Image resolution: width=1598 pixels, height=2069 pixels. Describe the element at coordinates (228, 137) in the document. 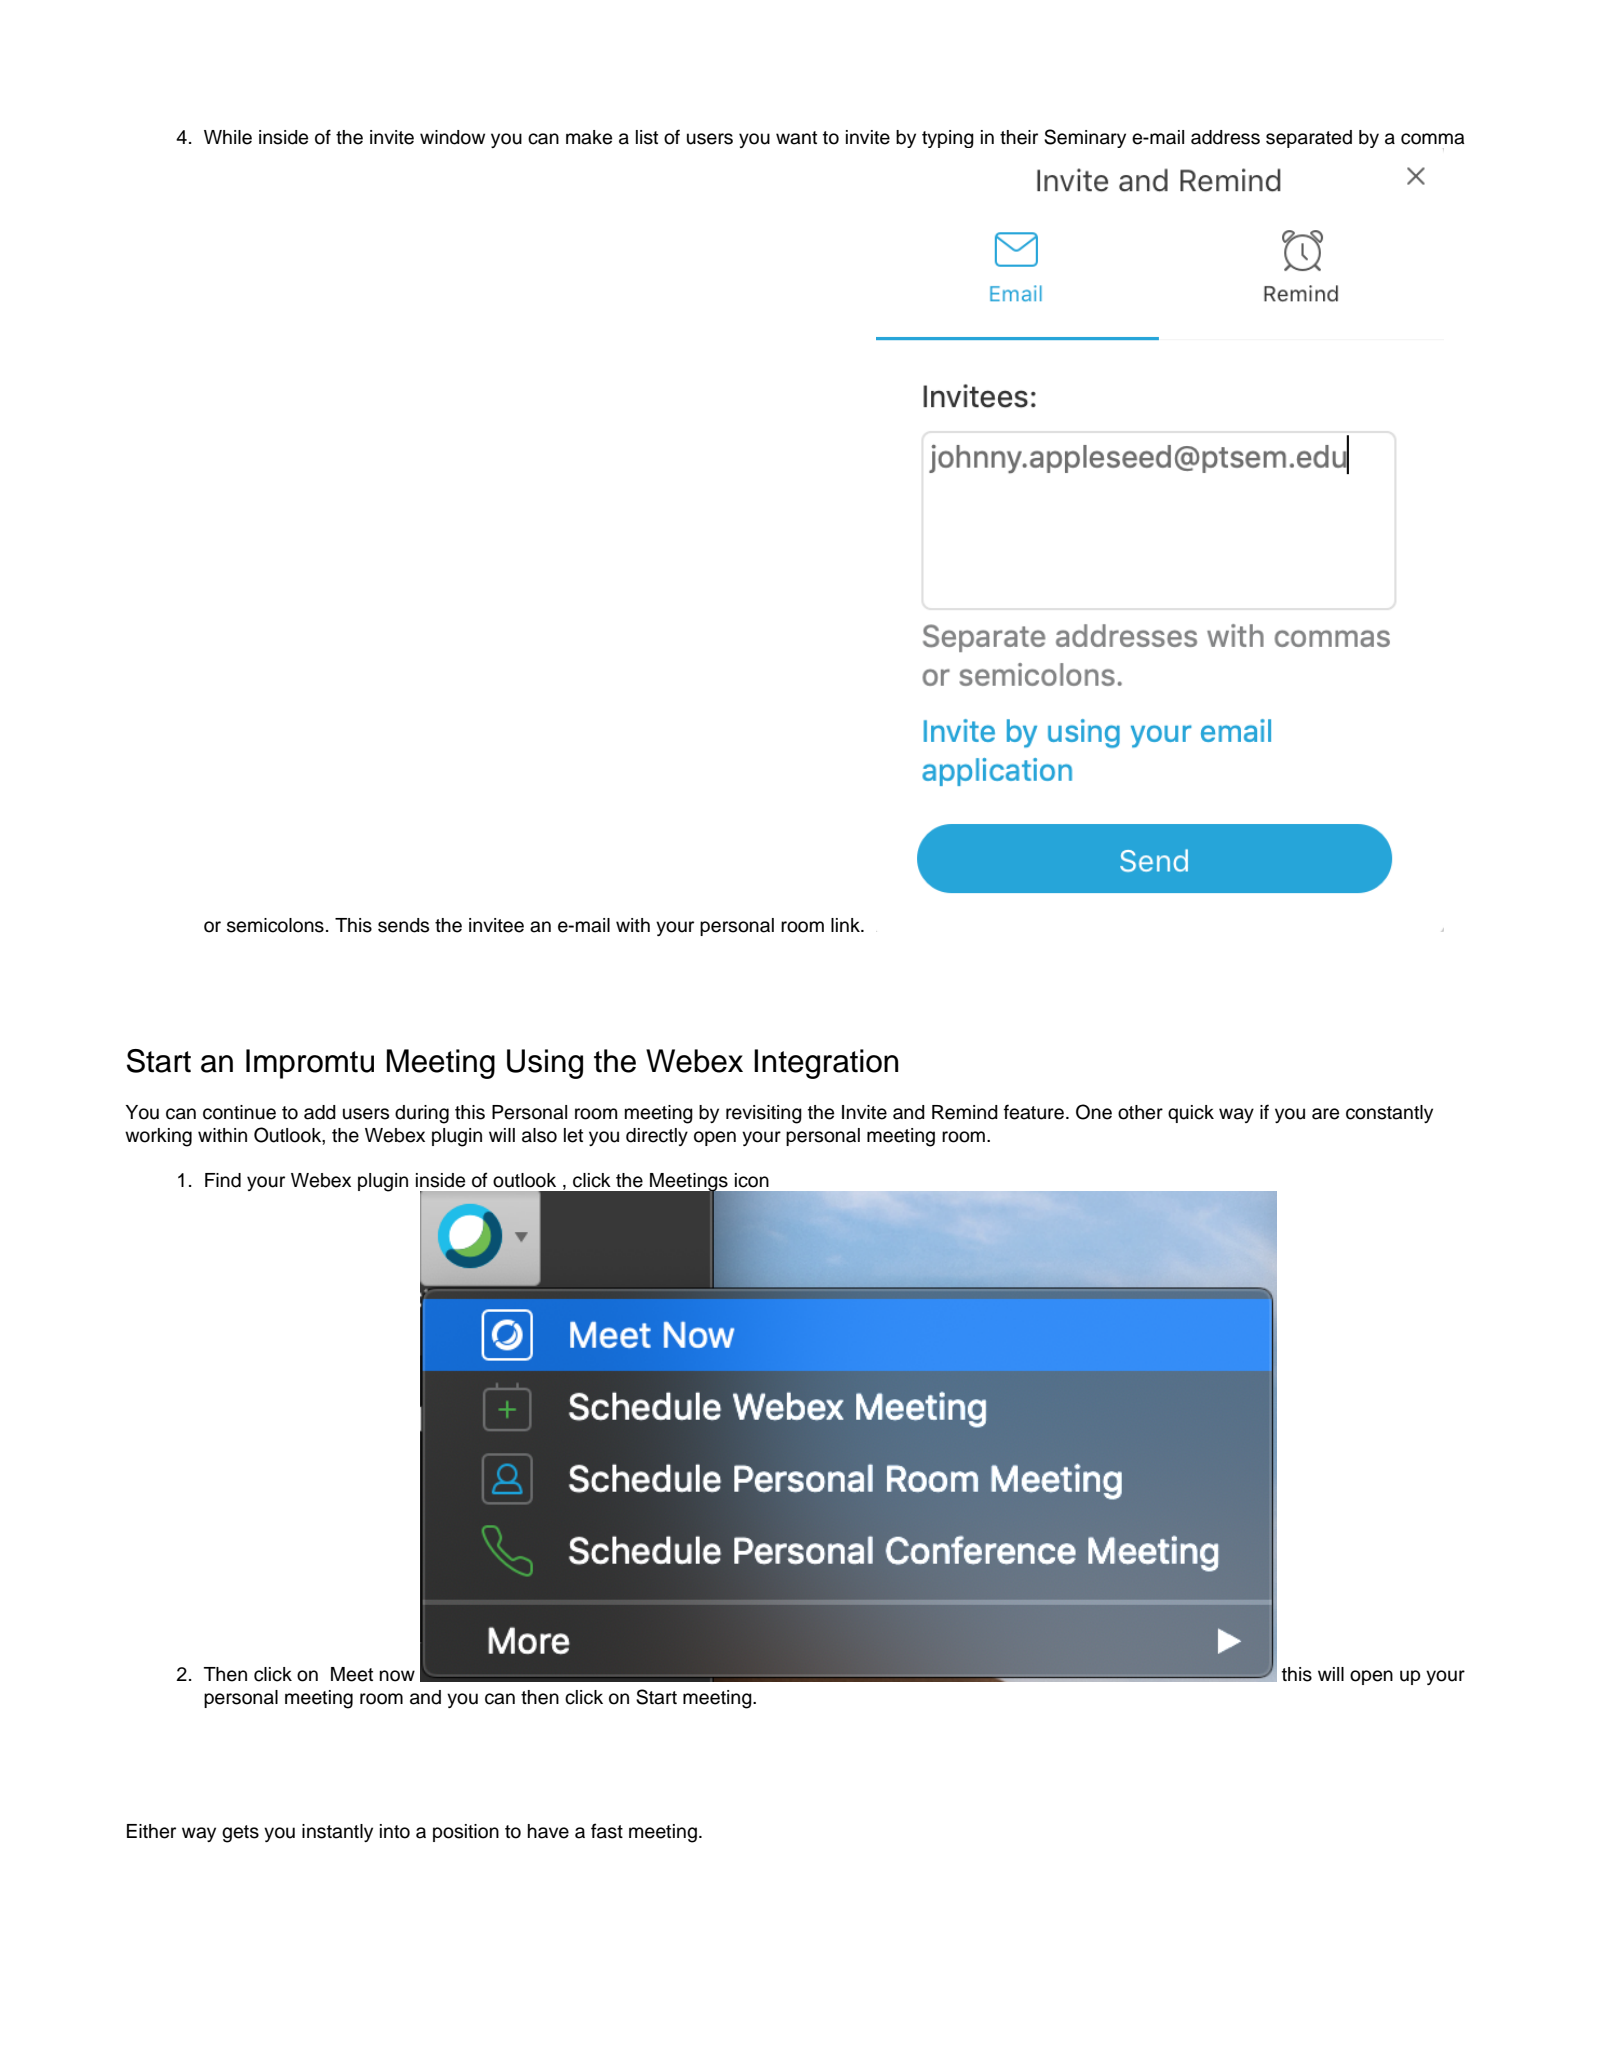

I see `While` at that location.
